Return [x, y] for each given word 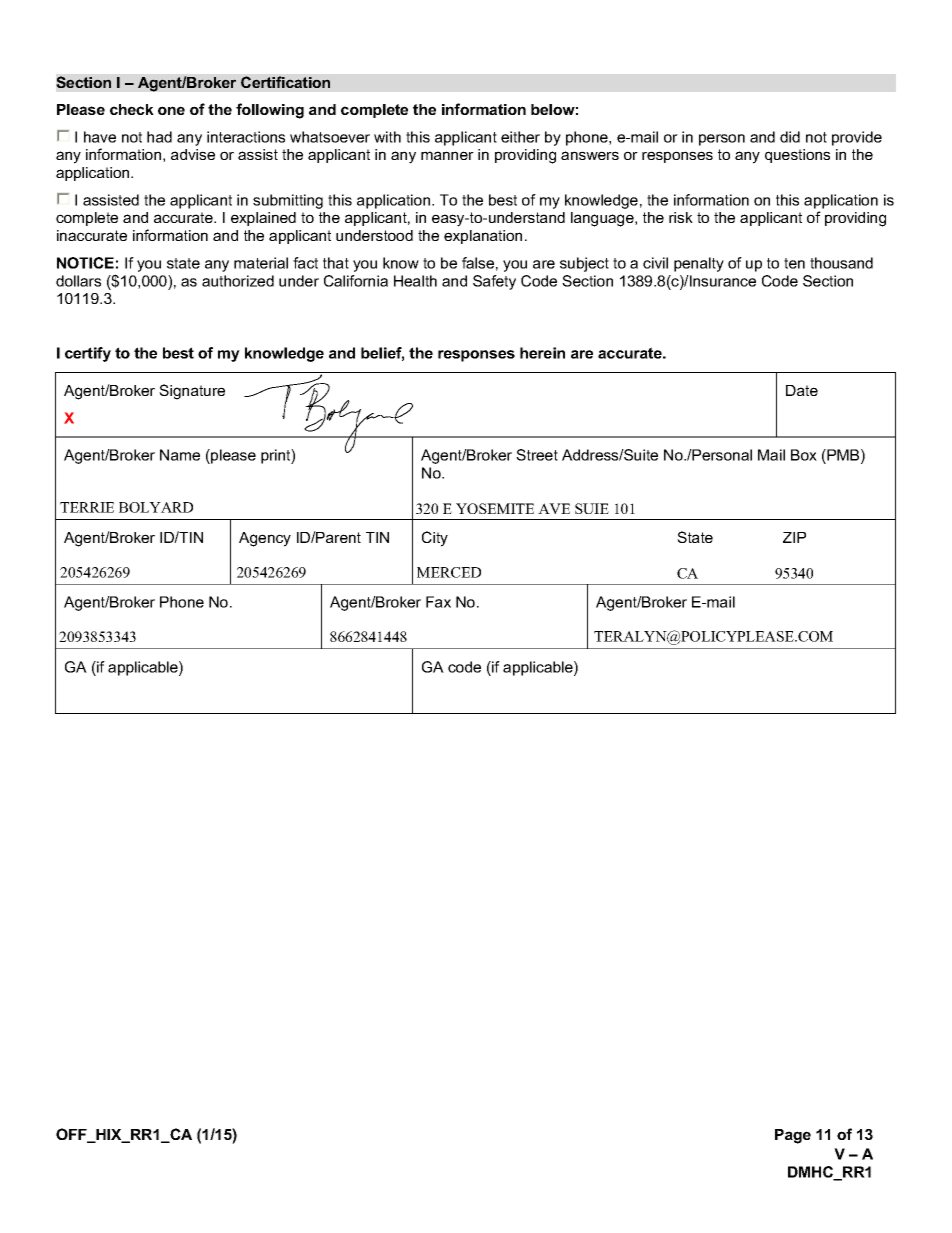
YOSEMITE [495, 508]
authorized [238, 281]
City [435, 539]
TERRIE [87, 507]
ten [794, 263]
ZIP [794, 537]
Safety [494, 282]
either [520, 137]
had [159, 137]
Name [180, 455]
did [790, 137]
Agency [265, 539]
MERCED [449, 572]
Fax [438, 602]
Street [537, 455]
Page [793, 1136]
